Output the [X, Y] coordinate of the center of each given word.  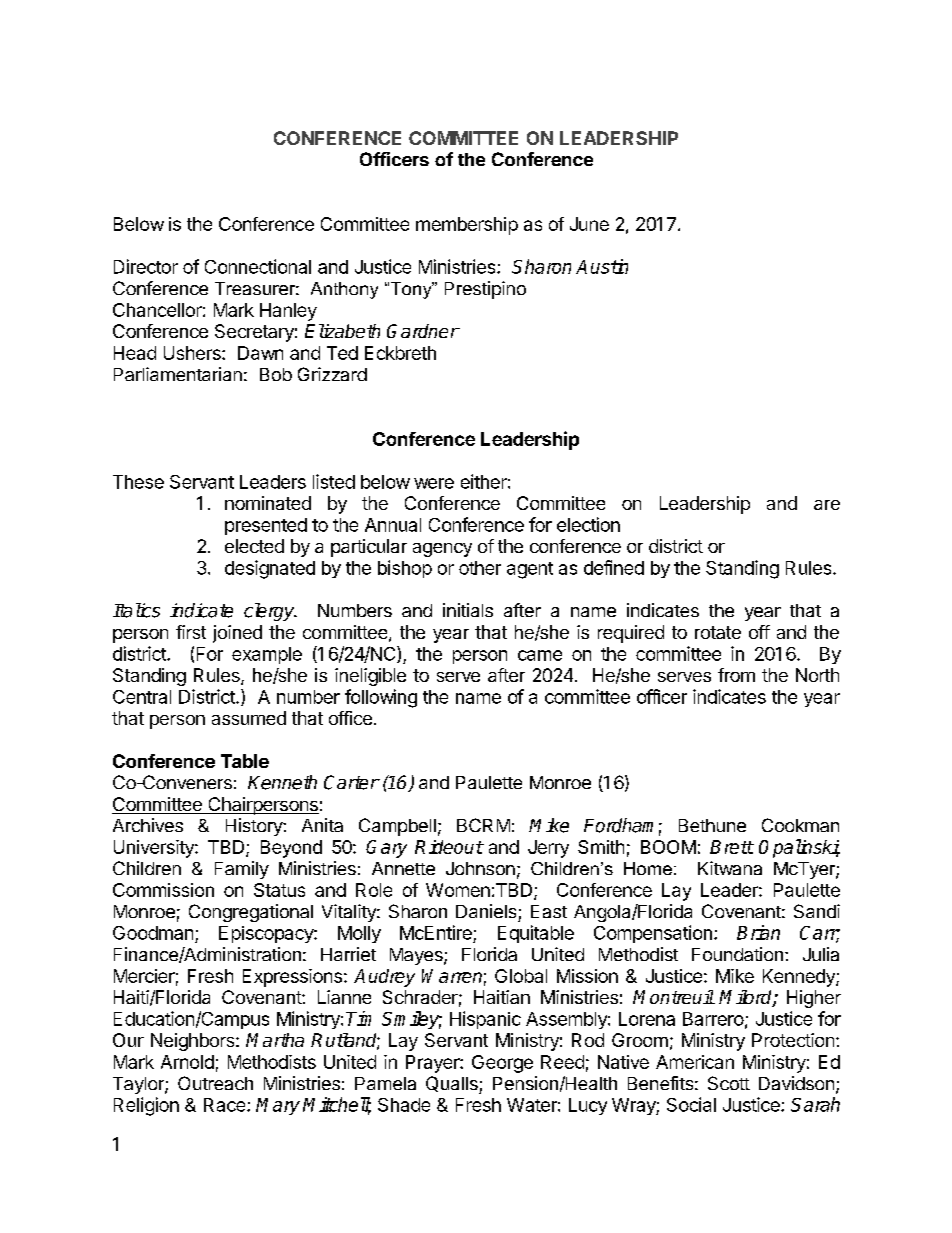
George [502, 1064]
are [827, 505]
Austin [602, 266]
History [255, 827]
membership [467, 226]
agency [442, 550]
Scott [729, 1083]
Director [146, 266]
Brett [732, 847]
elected [254, 546]
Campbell [397, 827]
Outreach [215, 1083]
